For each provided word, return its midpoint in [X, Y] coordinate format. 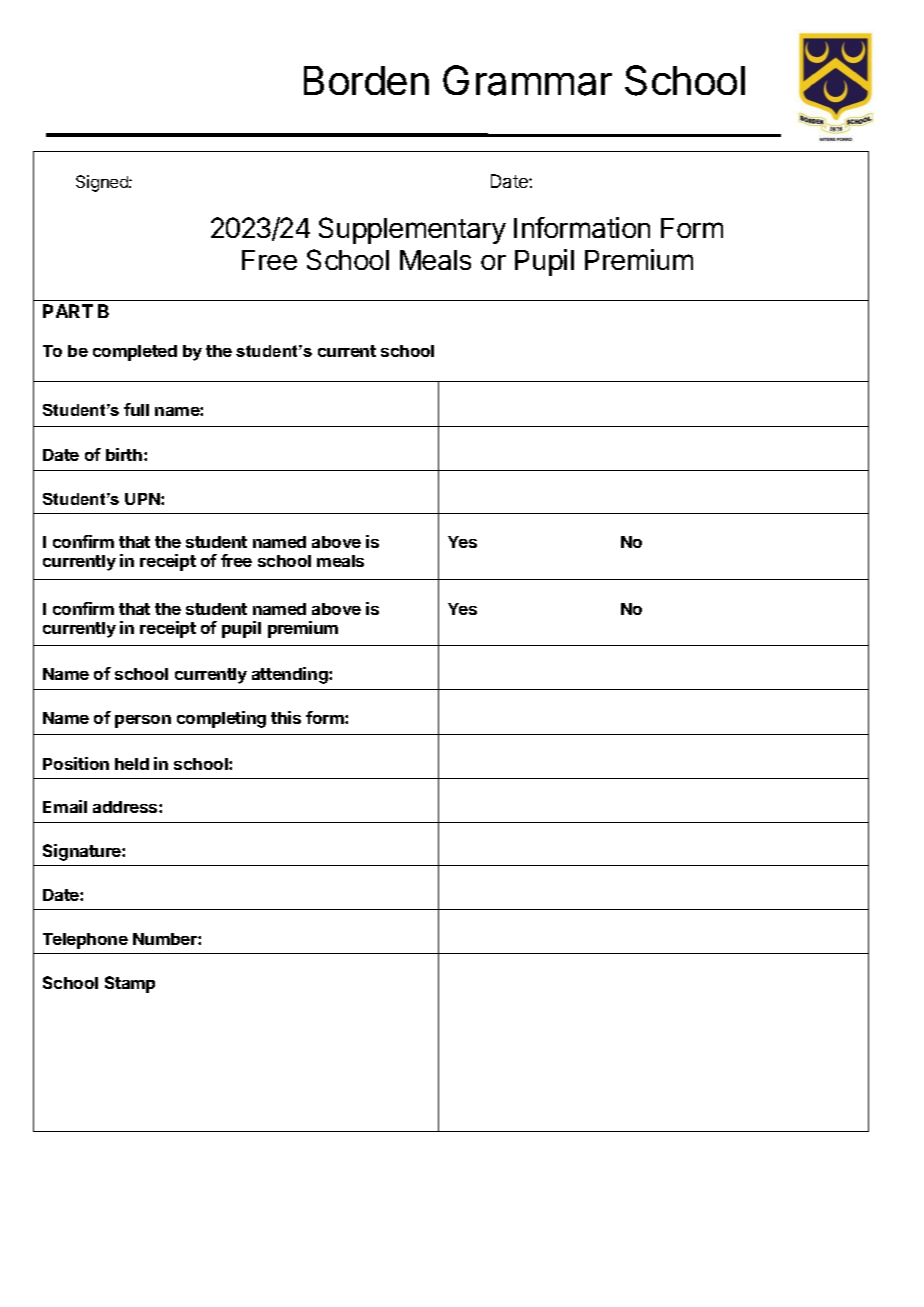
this [286, 717]
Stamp [130, 984]
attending [291, 675]
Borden [366, 80]
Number [166, 939]
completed [135, 353]
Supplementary [412, 230]
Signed [103, 183]
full [136, 409]
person [143, 721]
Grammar [527, 80]
